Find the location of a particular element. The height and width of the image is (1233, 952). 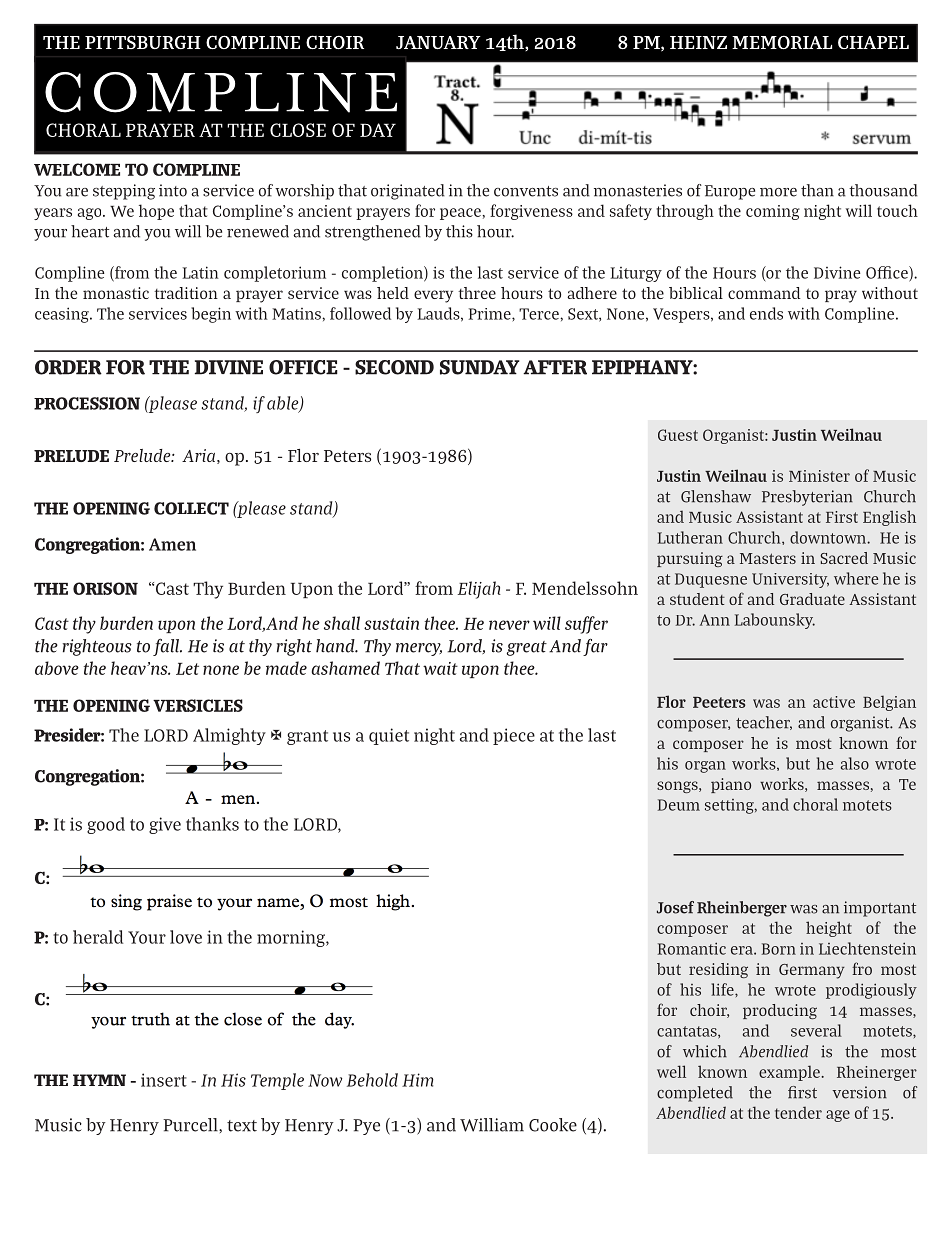

active is located at coordinates (834, 702).
